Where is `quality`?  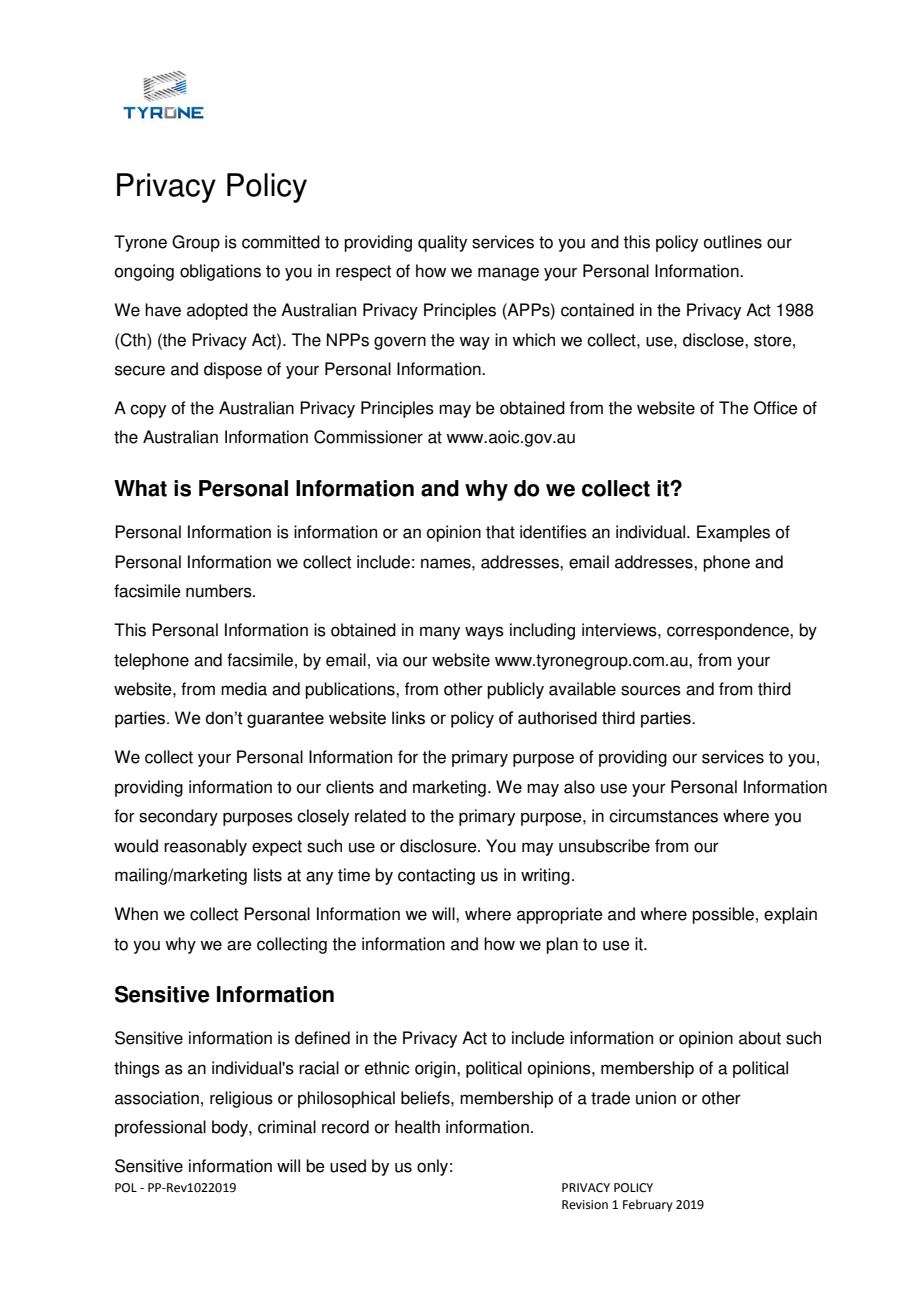 quality is located at coordinates (442, 243).
